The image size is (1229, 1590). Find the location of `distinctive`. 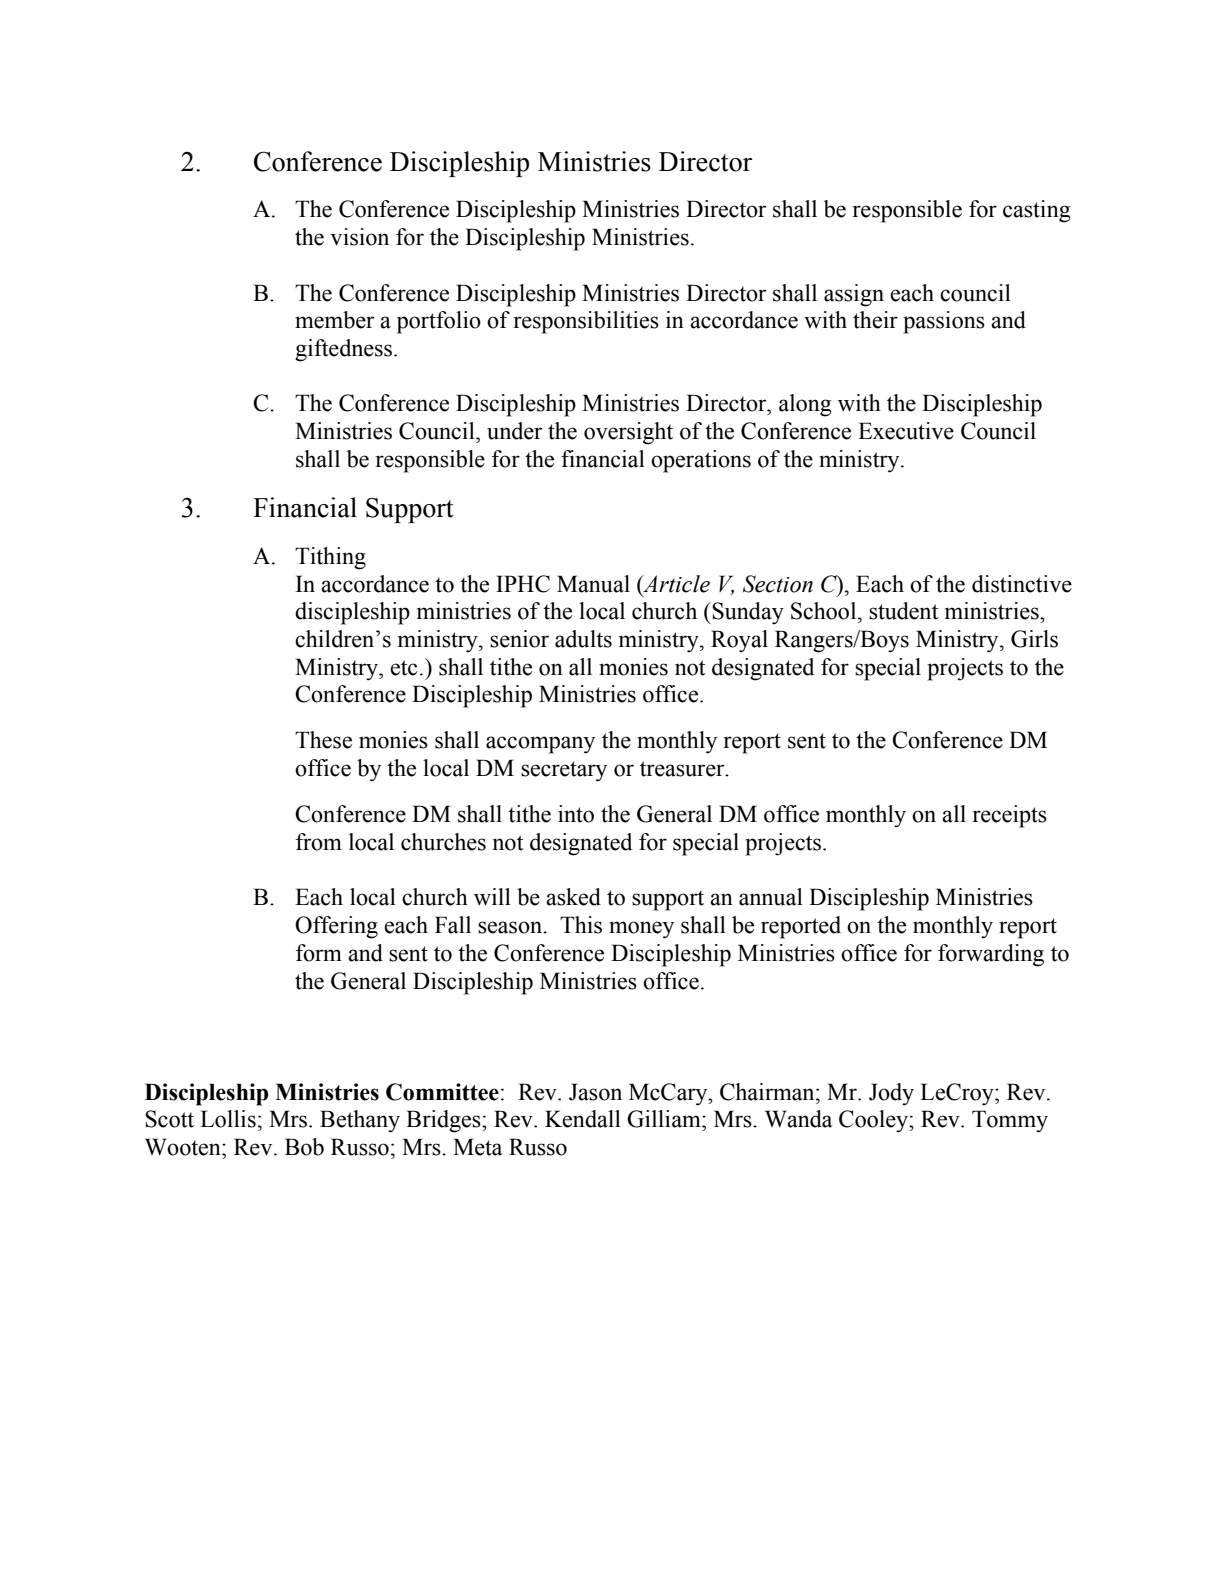

distinctive is located at coordinates (1022, 584).
